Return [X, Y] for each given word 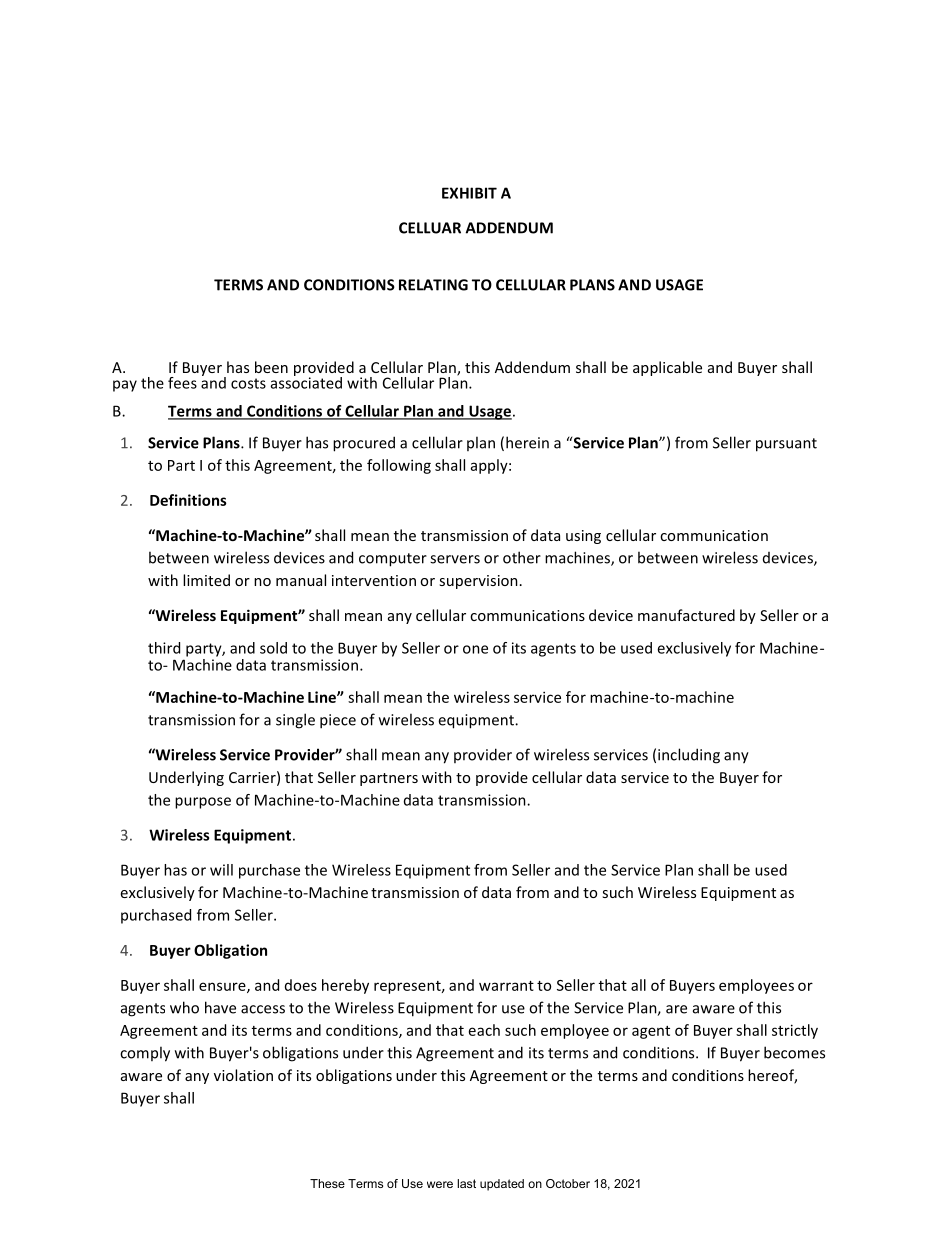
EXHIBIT [469, 193]
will [221, 870]
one [475, 649]
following [399, 466]
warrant [506, 986]
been [271, 367]
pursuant [786, 445]
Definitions [188, 500]
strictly [795, 1031]
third [164, 648]
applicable [667, 368]
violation [243, 1075]
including [689, 756]
